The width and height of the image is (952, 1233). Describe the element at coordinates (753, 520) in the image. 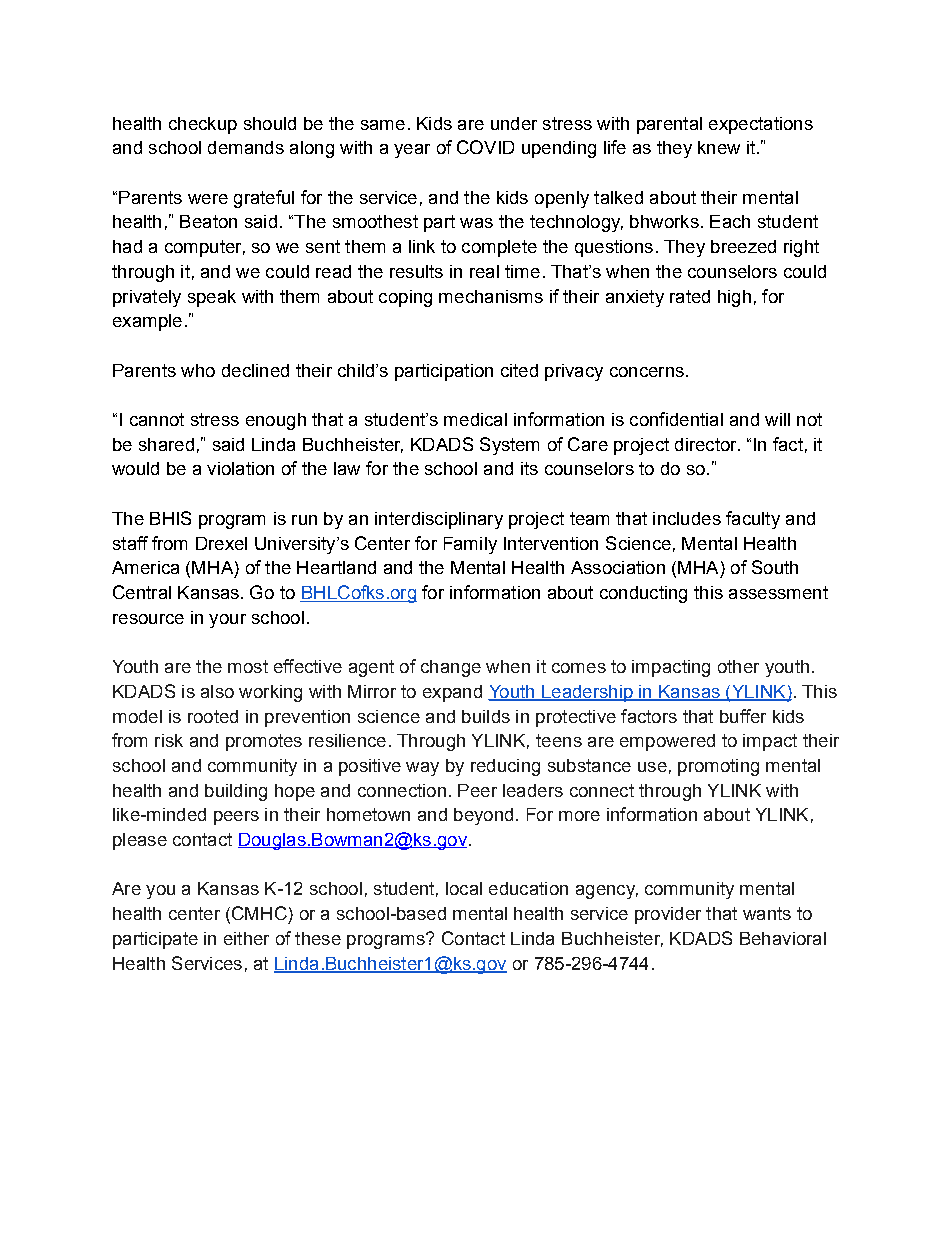

I see `faculty` at that location.
